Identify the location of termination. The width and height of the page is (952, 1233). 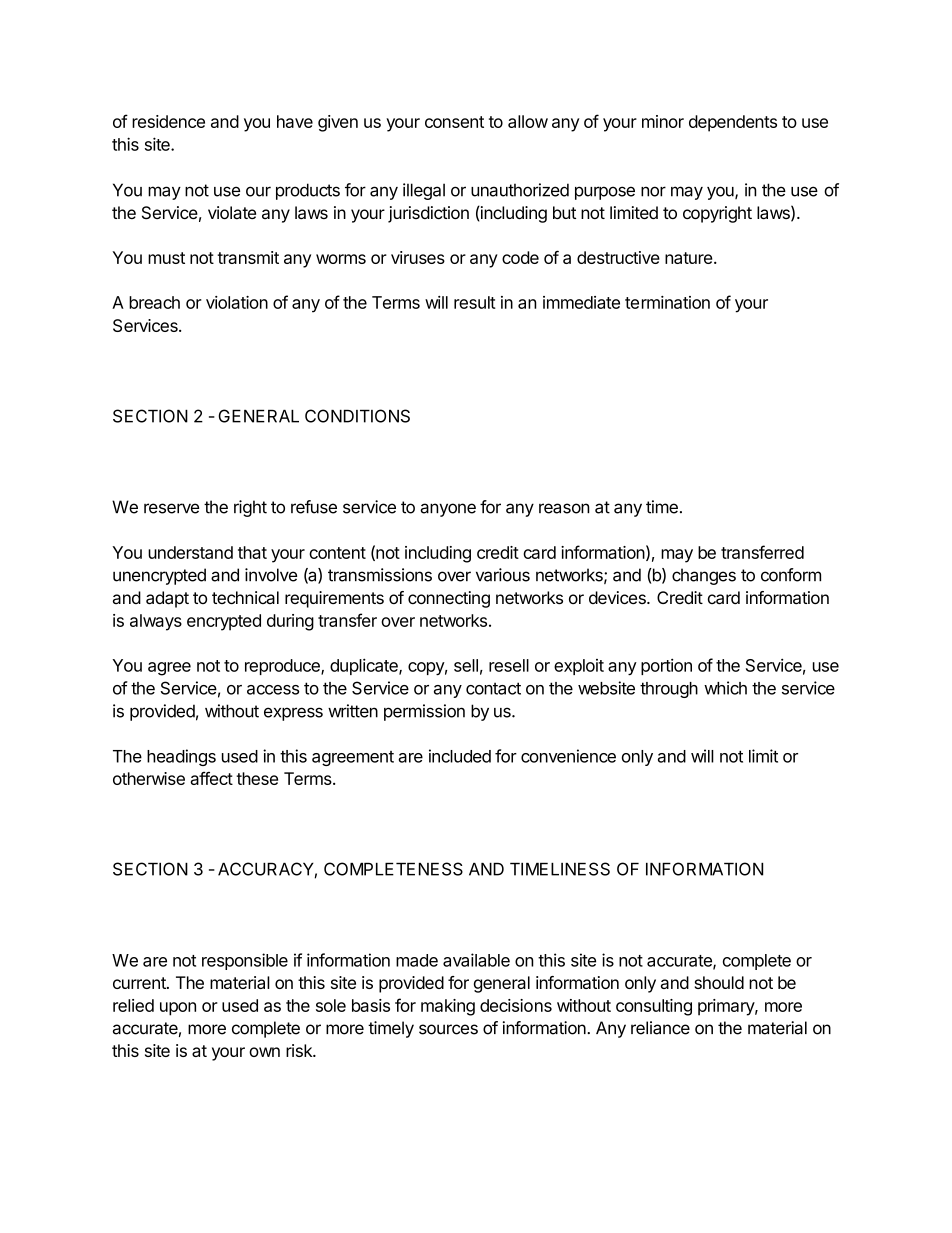
(667, 302).
